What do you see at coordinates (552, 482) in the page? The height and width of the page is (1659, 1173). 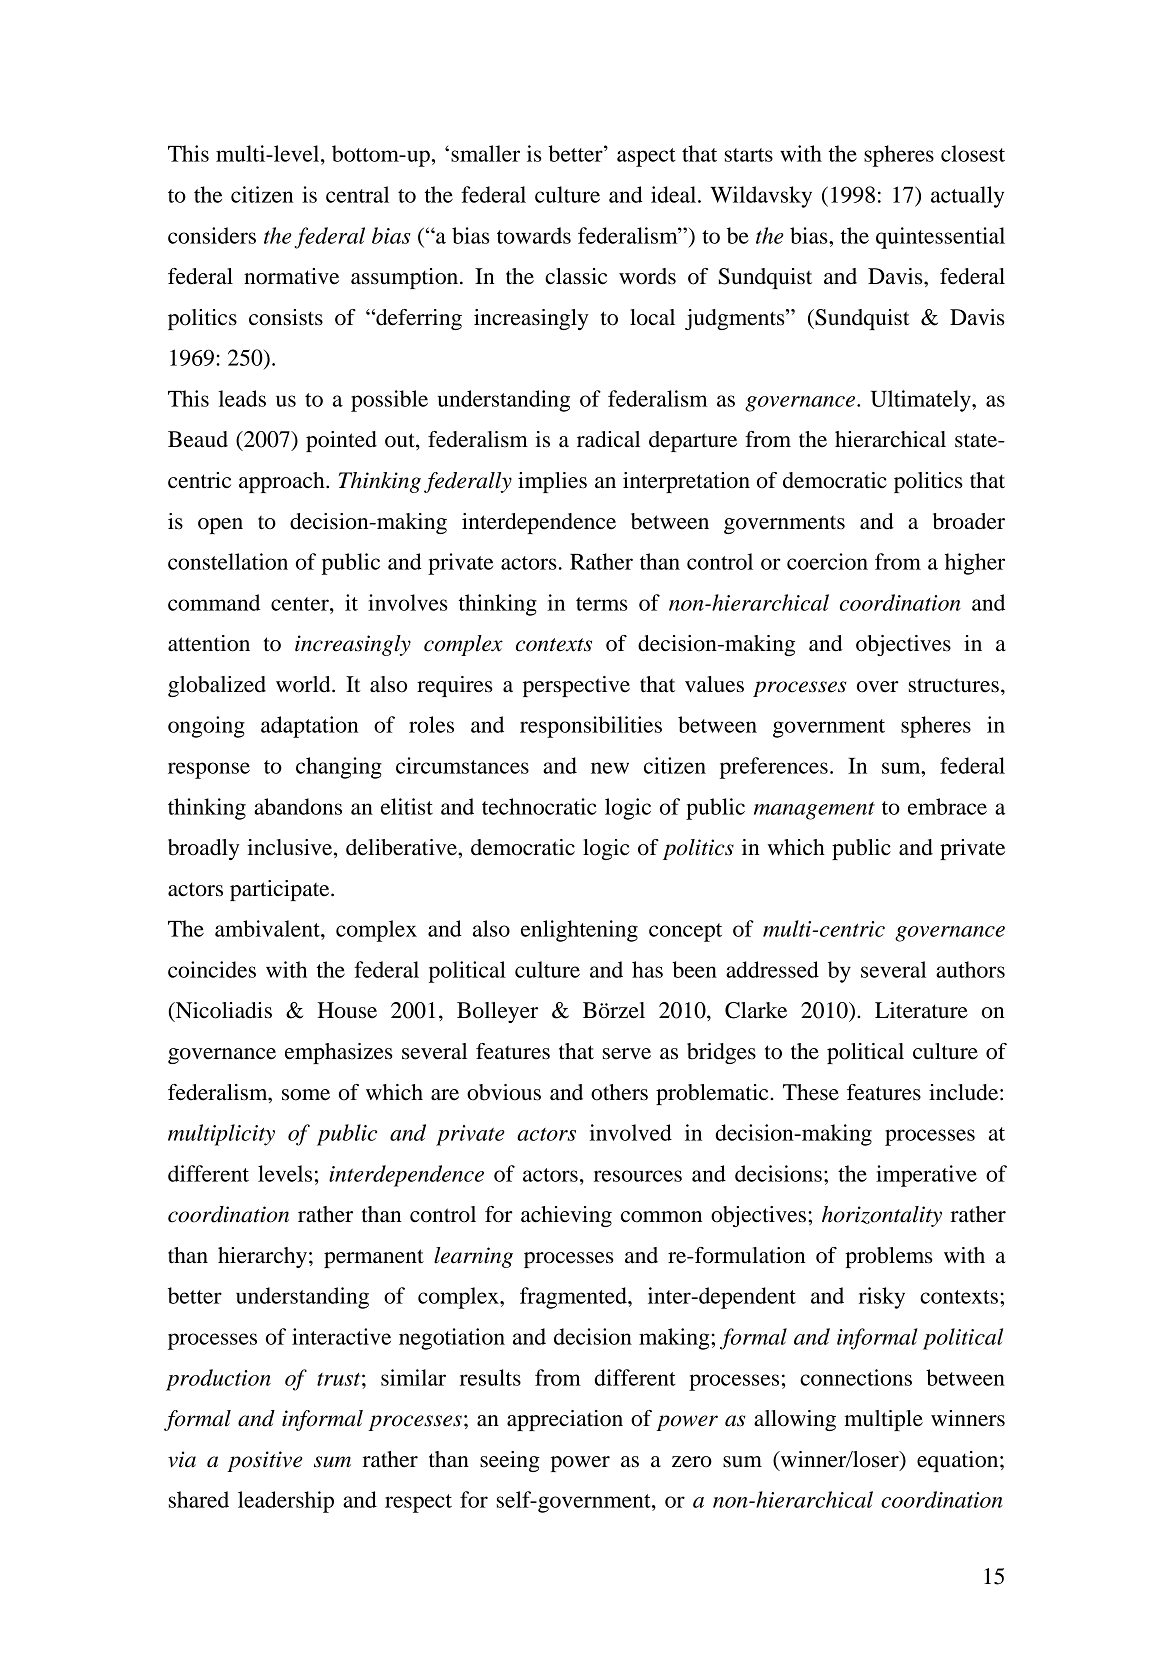 I see `implies` at bounding box center [552, 482].
